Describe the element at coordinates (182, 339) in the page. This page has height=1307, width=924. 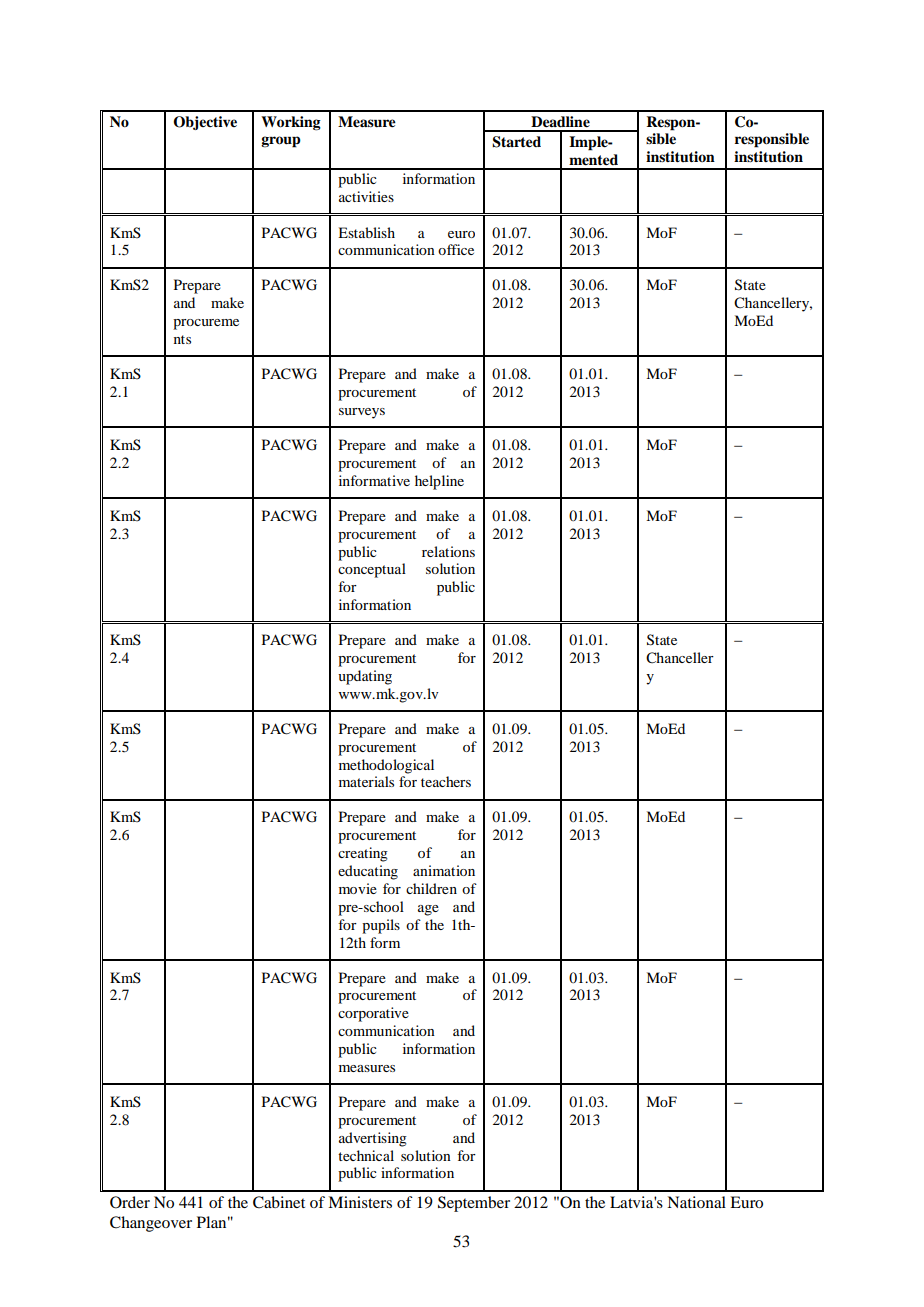
I see `nts` at that location.
